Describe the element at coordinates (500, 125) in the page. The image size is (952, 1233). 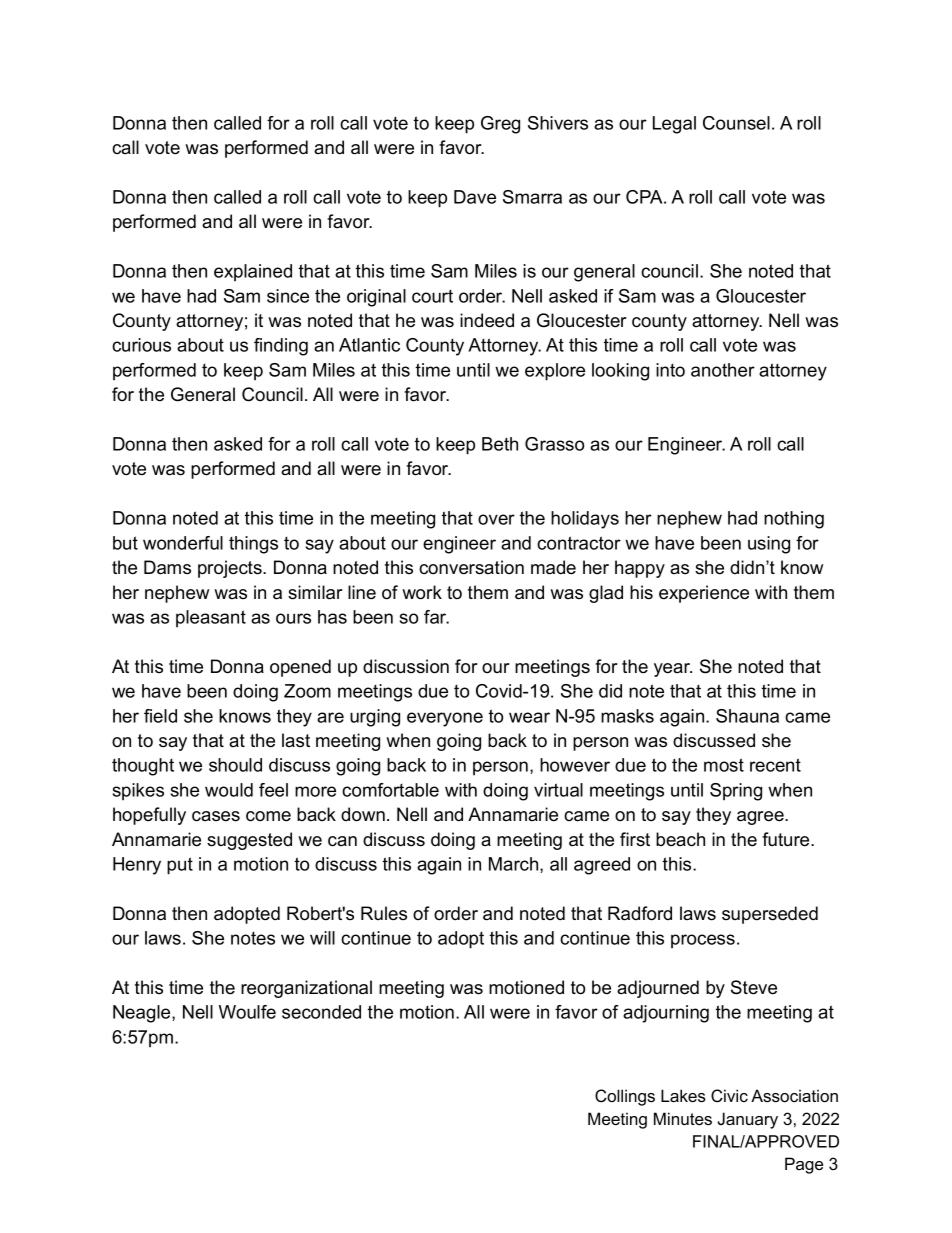
I see `Greg` at that location.
